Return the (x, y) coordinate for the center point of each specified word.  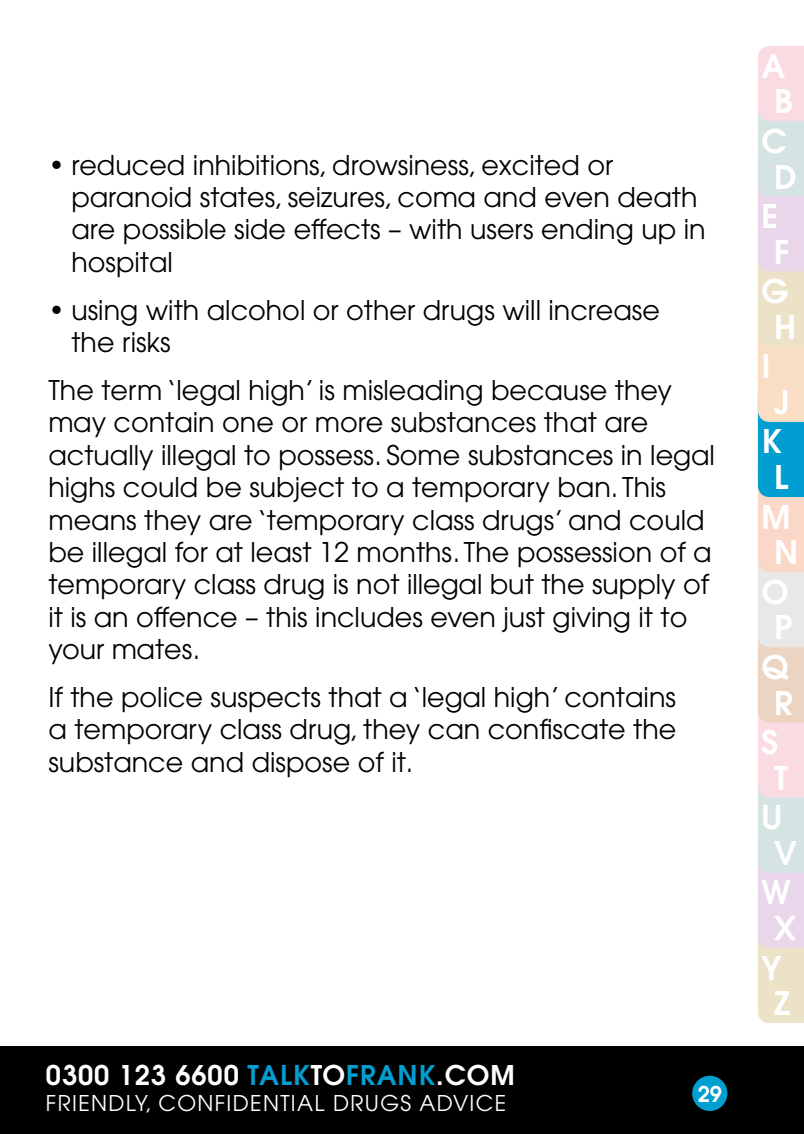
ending (587, 232)
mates (152, 649)
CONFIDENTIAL (242, 1103)
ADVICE (462, 1103)
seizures (337, 198)
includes (369, 617)
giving (591, 620)
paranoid (132, 199)
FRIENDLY (98, 1104)
